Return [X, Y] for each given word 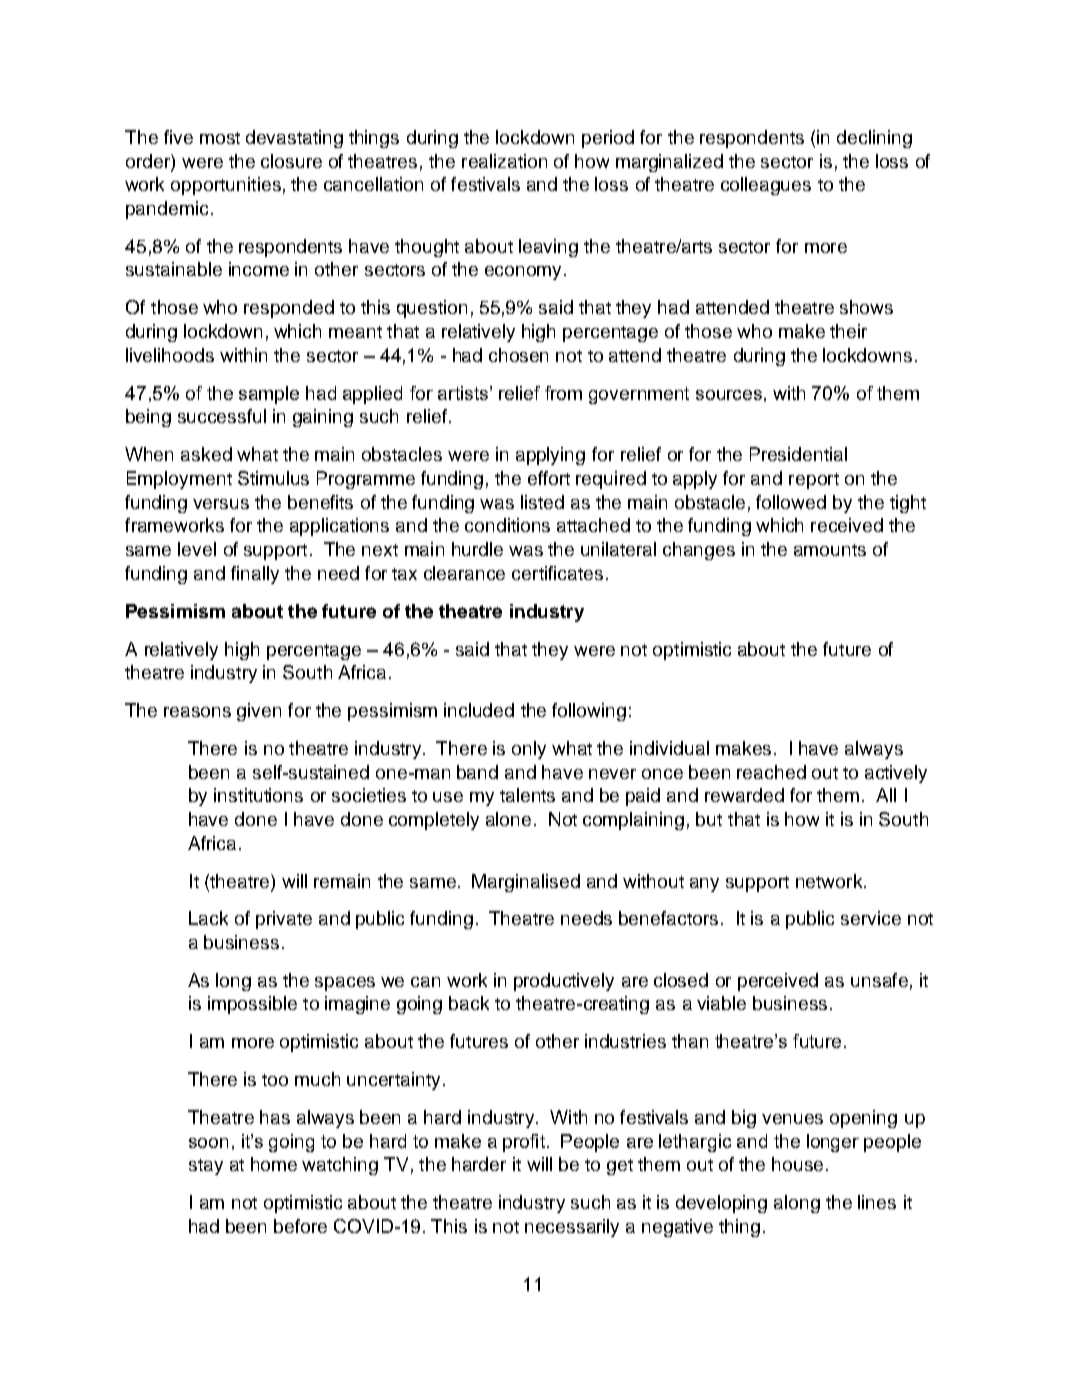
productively [564, 982]
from [563, 393]
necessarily [572, 1228]
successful [222, 416]
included [479, 710]
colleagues [766, 186]
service [871, 918]
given [259, 712]
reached [771, 772]
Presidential [798, 454]
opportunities [226, 186]
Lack [208, 918]
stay [206, 1167]
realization [504, 161]
